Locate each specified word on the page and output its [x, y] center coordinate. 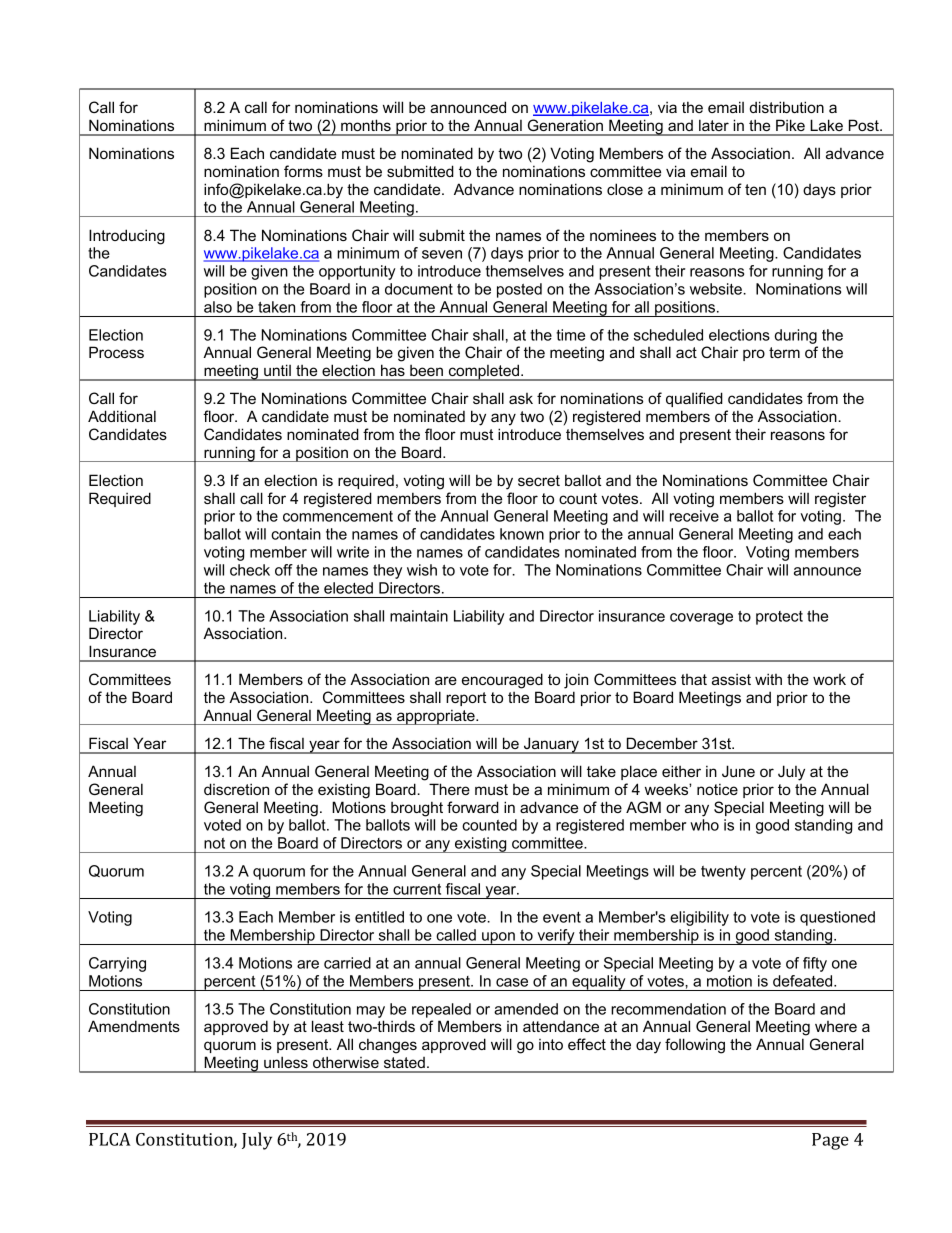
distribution [787, 107]
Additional [122, 416]
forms [303, 171]
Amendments [134, 1026]
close [625, 189]
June [738, 771]
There [449, 789]
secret [539, 480]
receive [694, 516]
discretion [236, 789]
